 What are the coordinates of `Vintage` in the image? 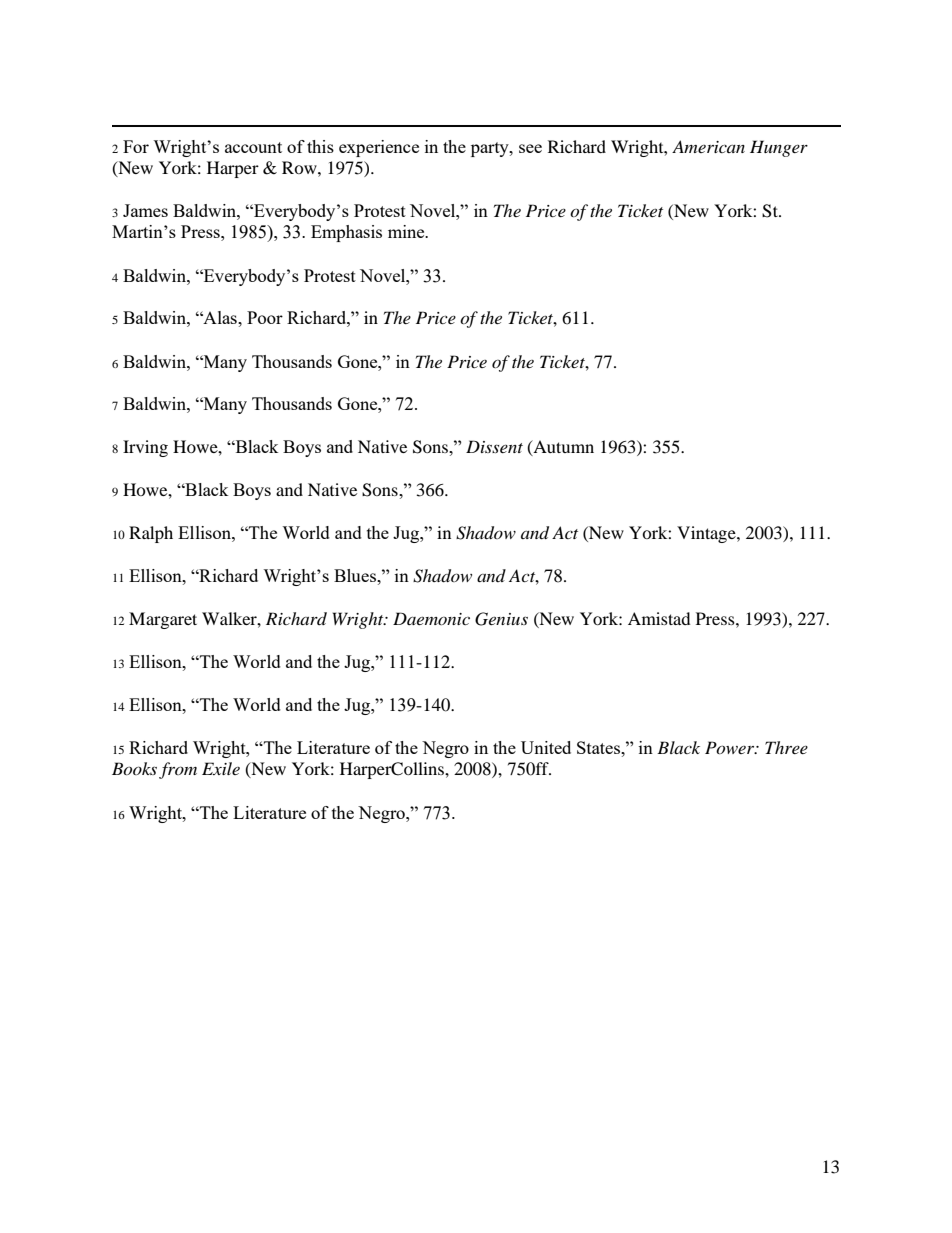 It's located at (707, 534).
